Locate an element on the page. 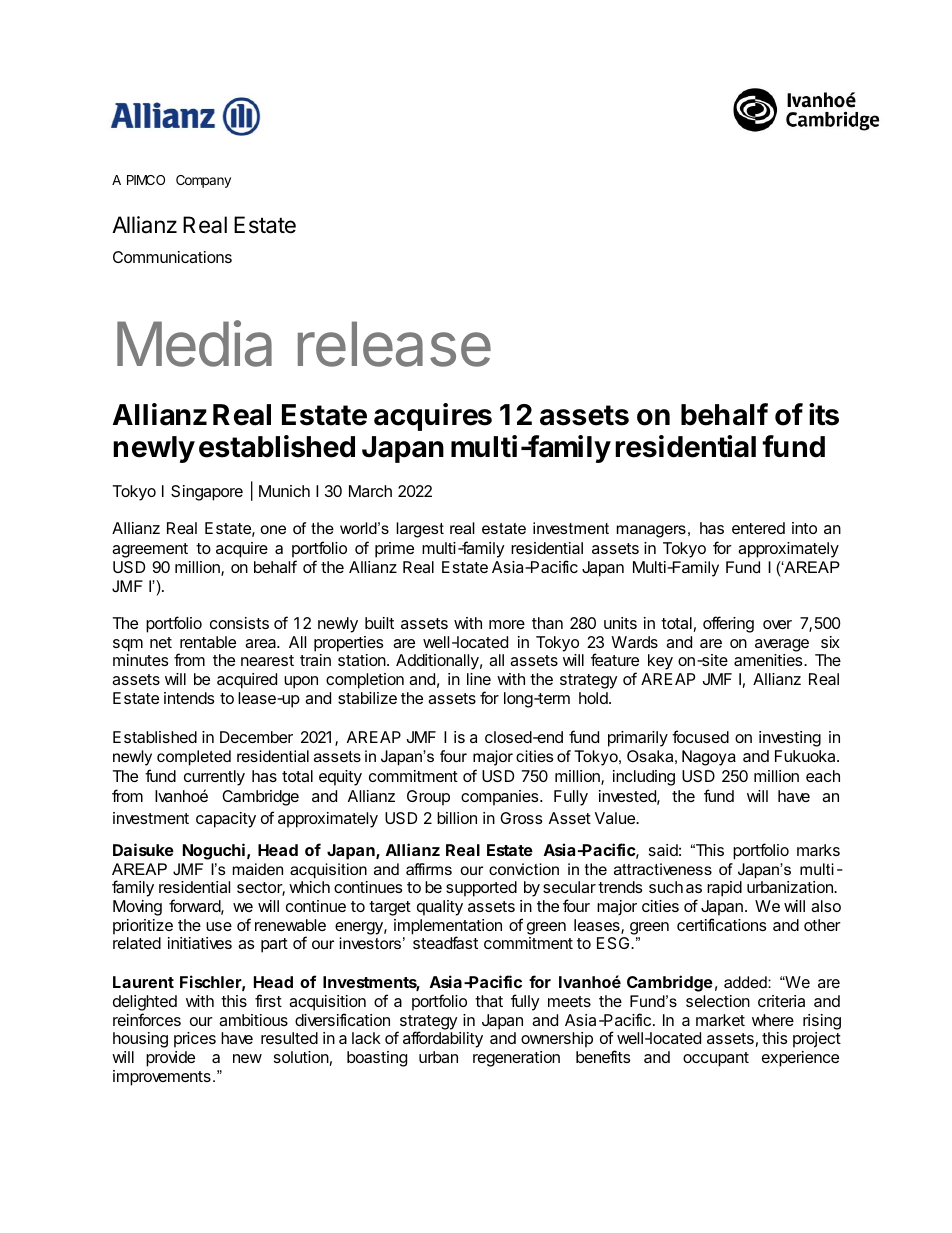  more is located at coordinates (507, 624).
